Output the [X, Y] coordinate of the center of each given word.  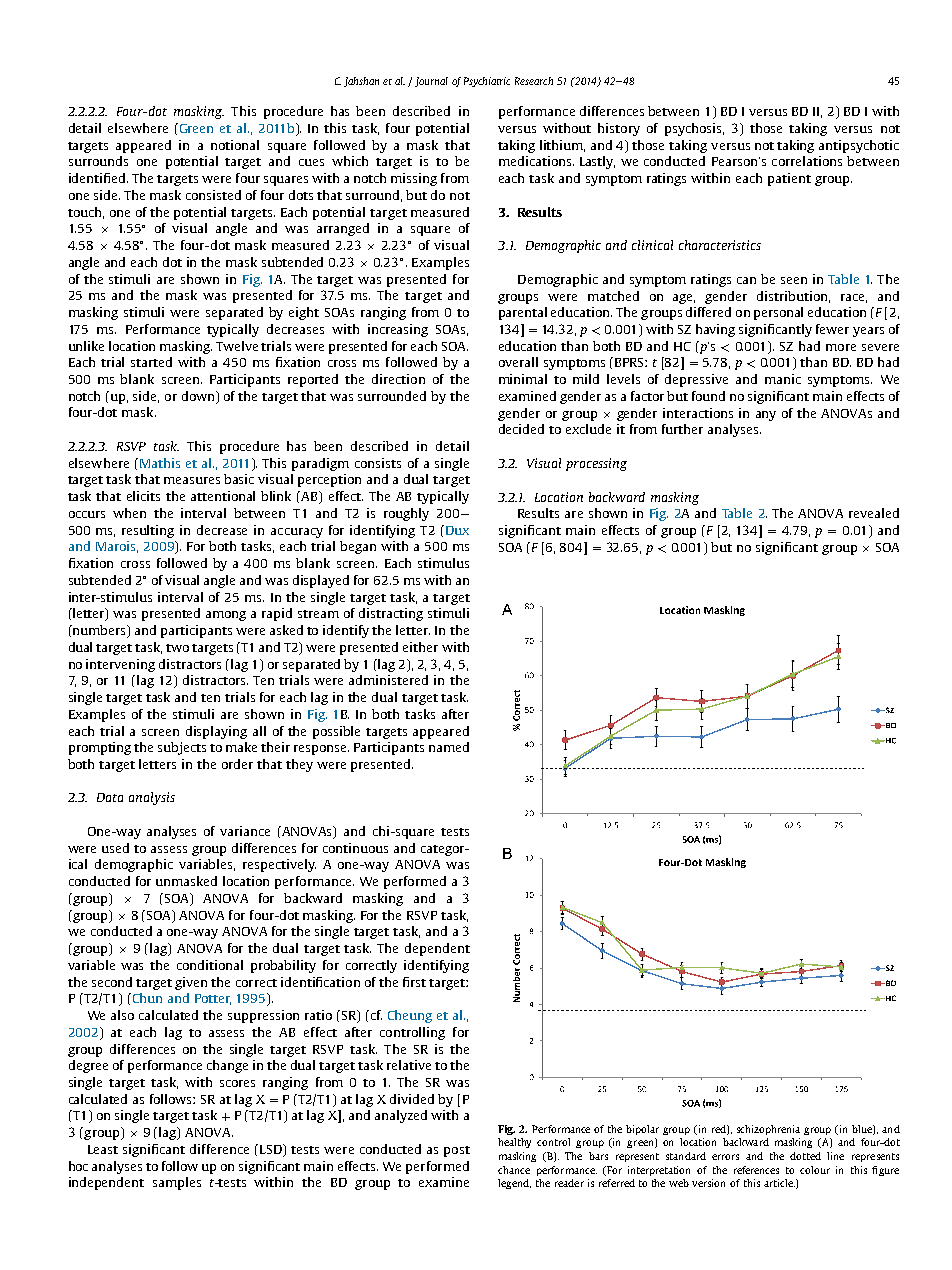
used [115, 848]
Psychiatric [487, 82]
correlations [807, 161]
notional [235, 145]
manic [783, 379]
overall [518, 362]
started [151, 362]
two [177, 648]
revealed [874, 513]
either [420, 647]
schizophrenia [768, 1130]
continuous [355, 848]
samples [177, 1183]
